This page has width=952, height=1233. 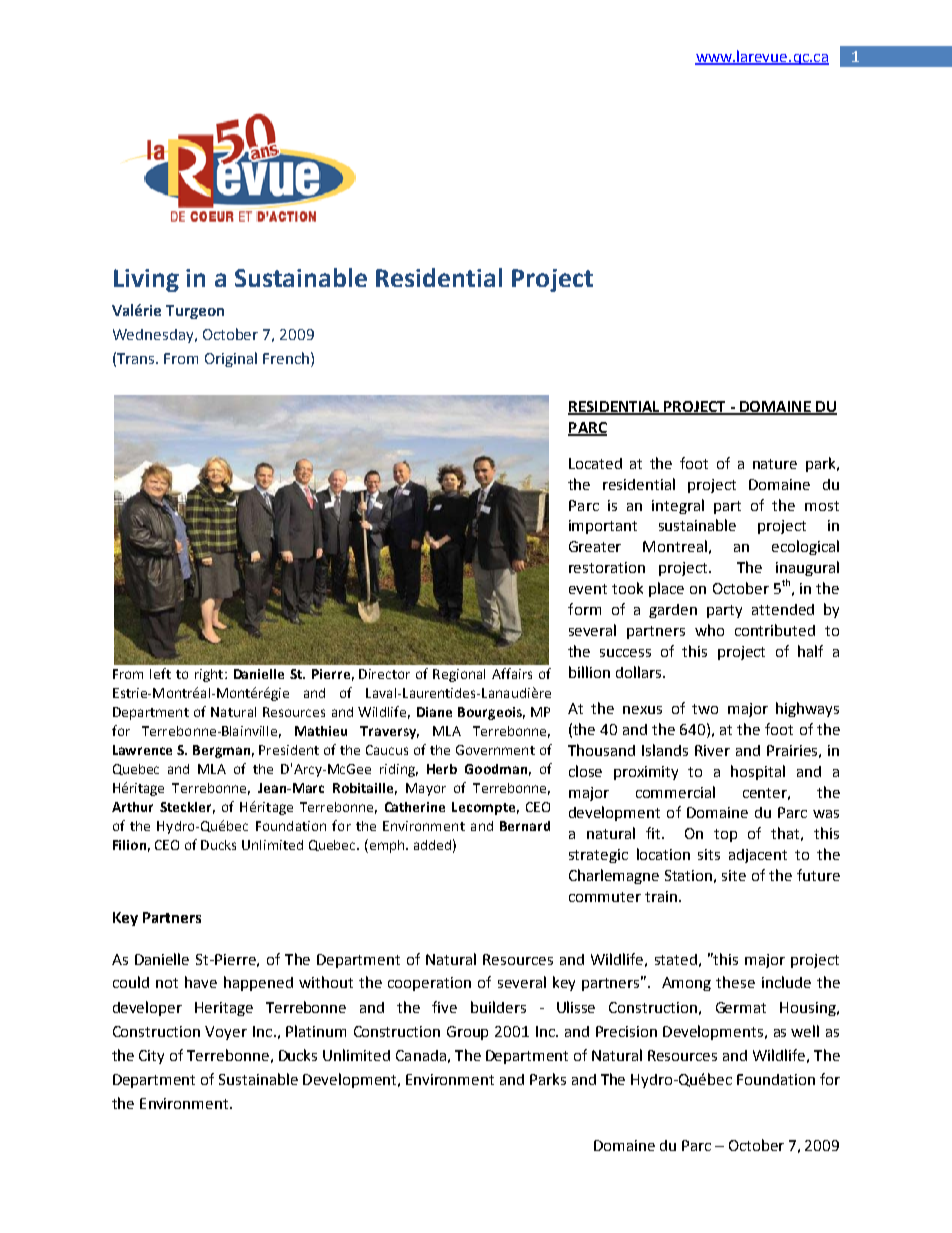 What do you see at coordinates (132, 807) in the page?
I see `Arthur` at bounding box center [132, 807].
